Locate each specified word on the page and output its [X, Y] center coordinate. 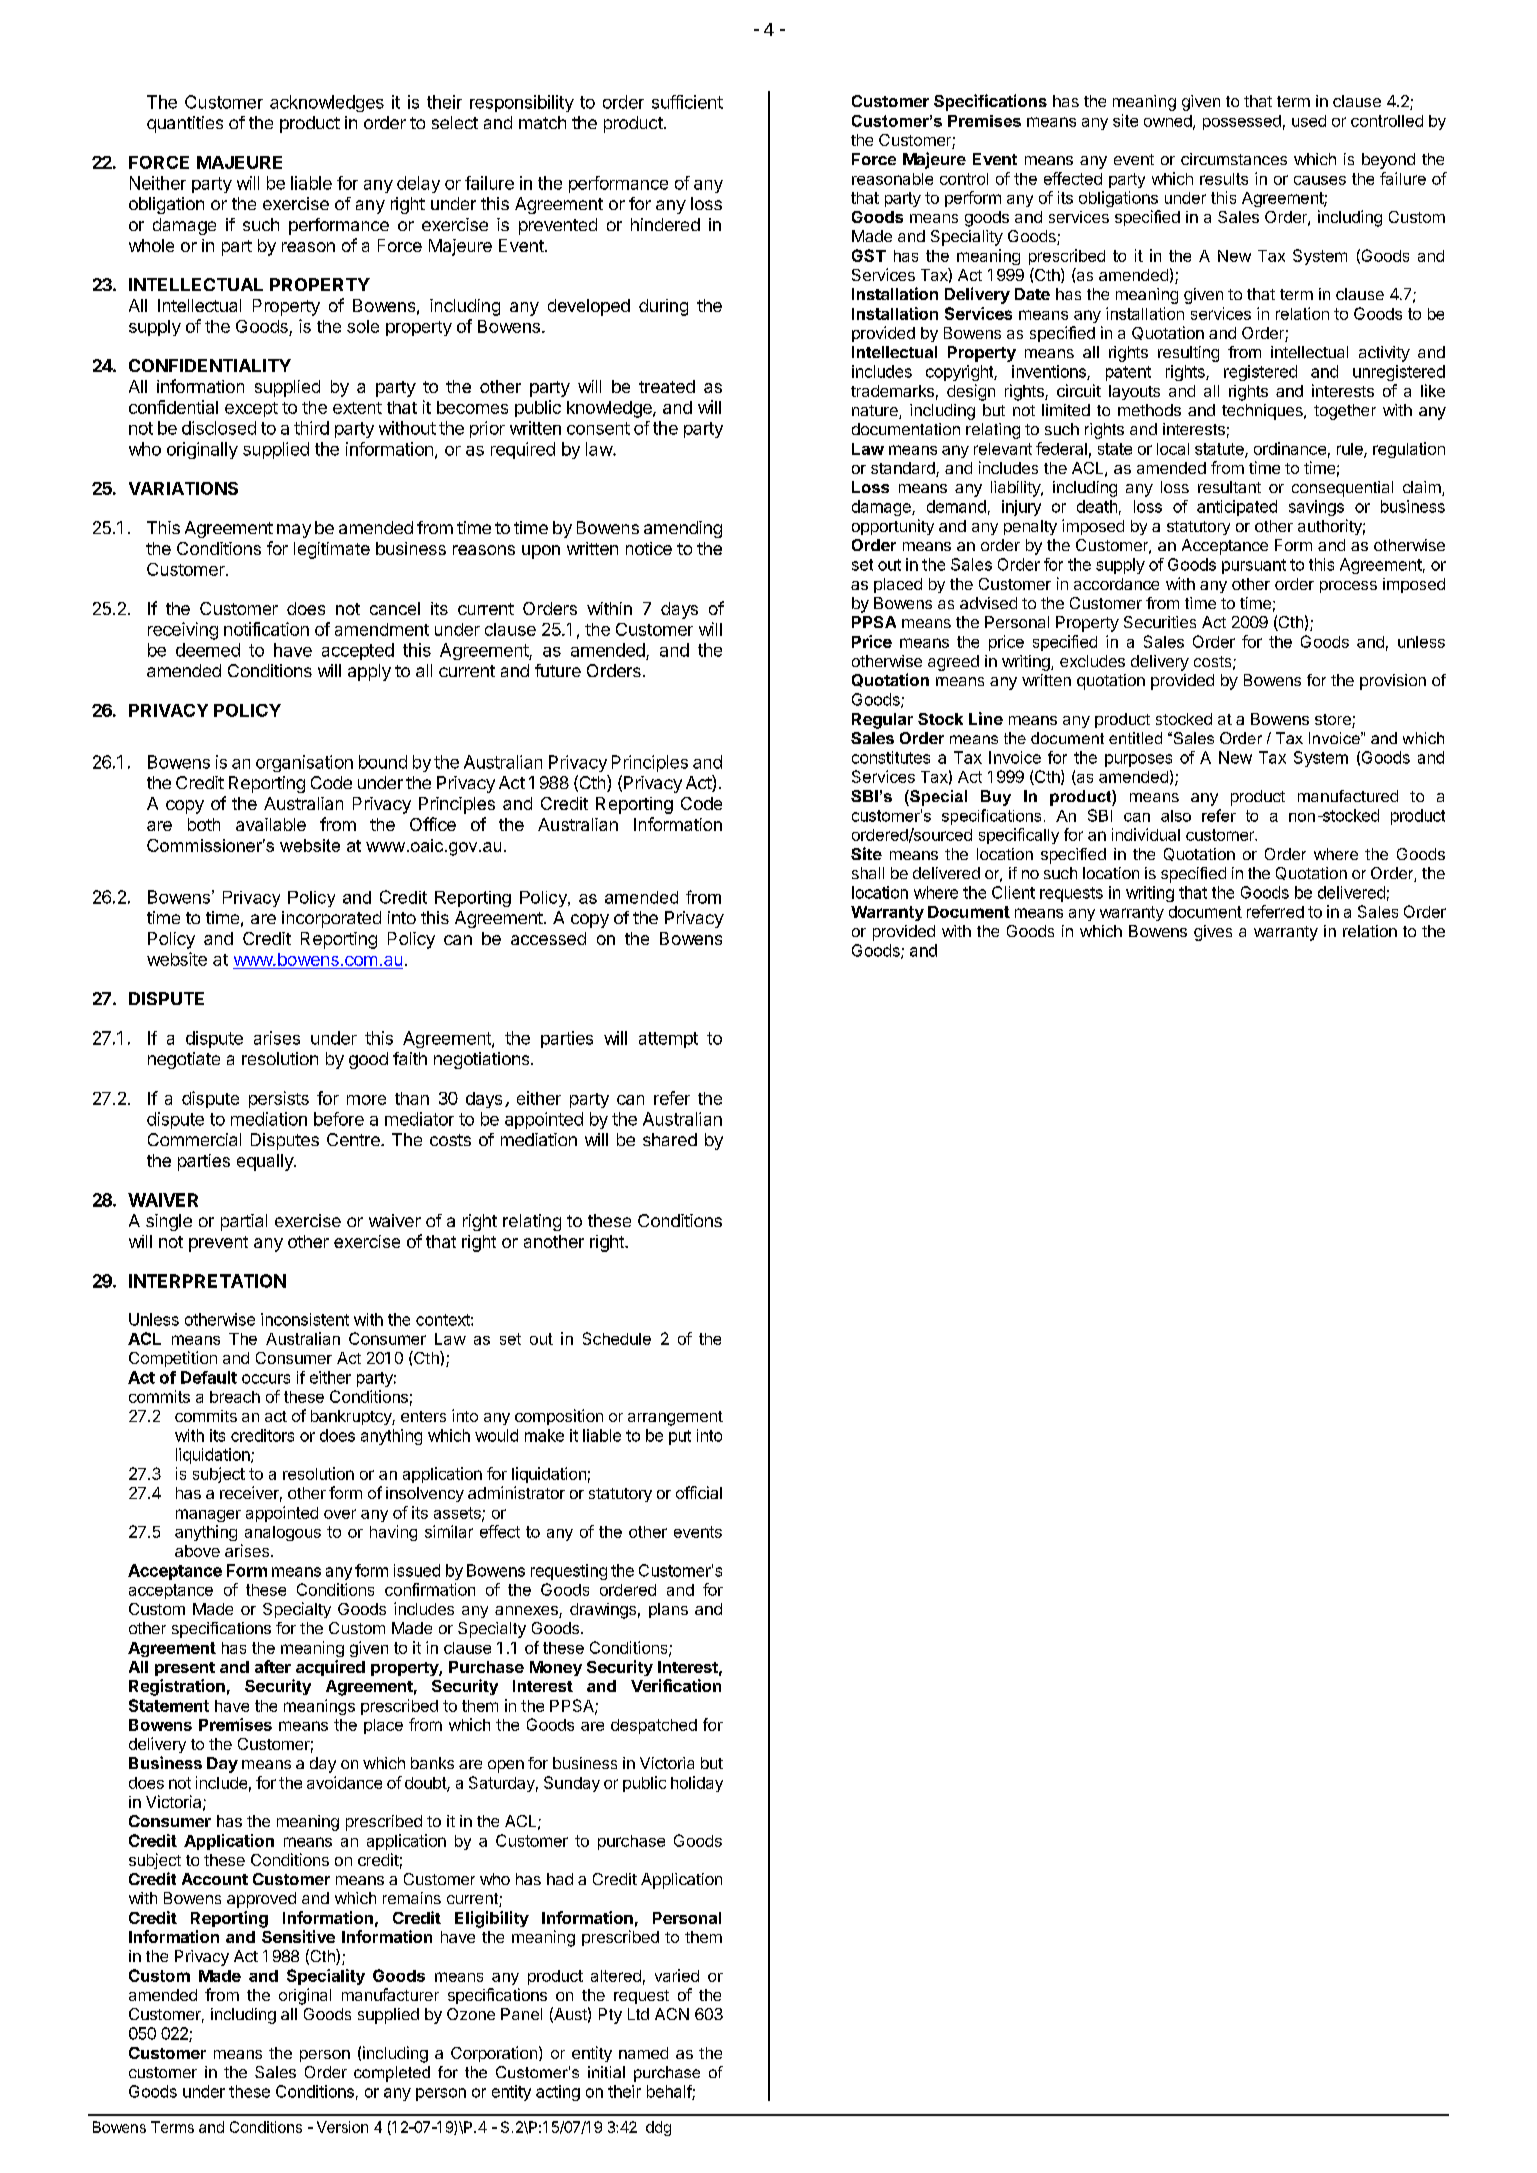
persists [279, 1099]
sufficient [687, 102]
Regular [882, 721]
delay [418, 184]
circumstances [1234, 159]
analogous [283, 1533]
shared [670, 1139]
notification [266, 629]
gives [1213, 933]
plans [668, 1610]
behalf [670, 2092]
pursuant [1254, 566]
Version [342, 2127]
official [699, 1492]
